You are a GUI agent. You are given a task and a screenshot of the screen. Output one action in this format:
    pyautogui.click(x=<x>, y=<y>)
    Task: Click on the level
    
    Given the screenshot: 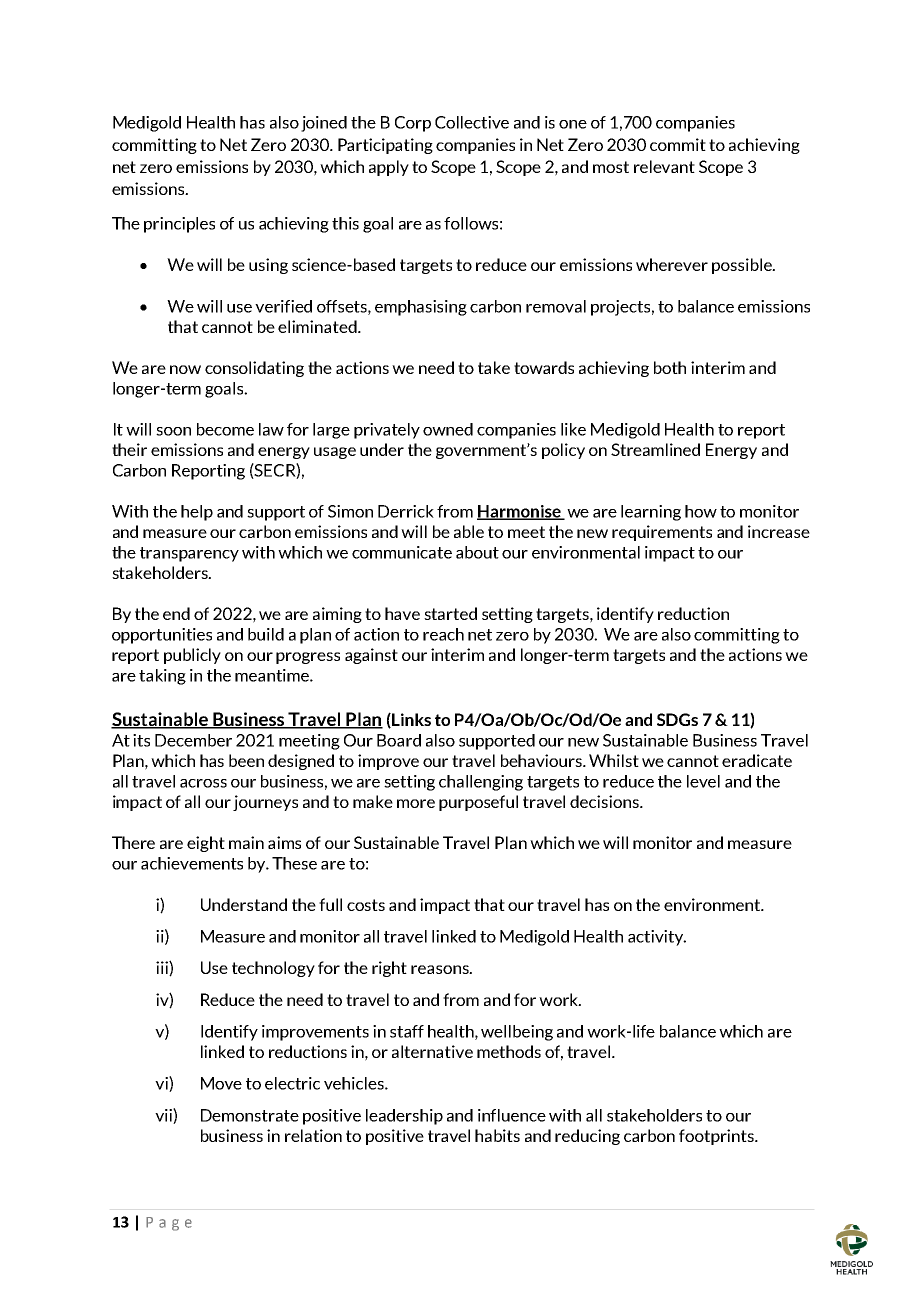 What is the action you would take?
    pyautogui.click(x=703, y=781)
